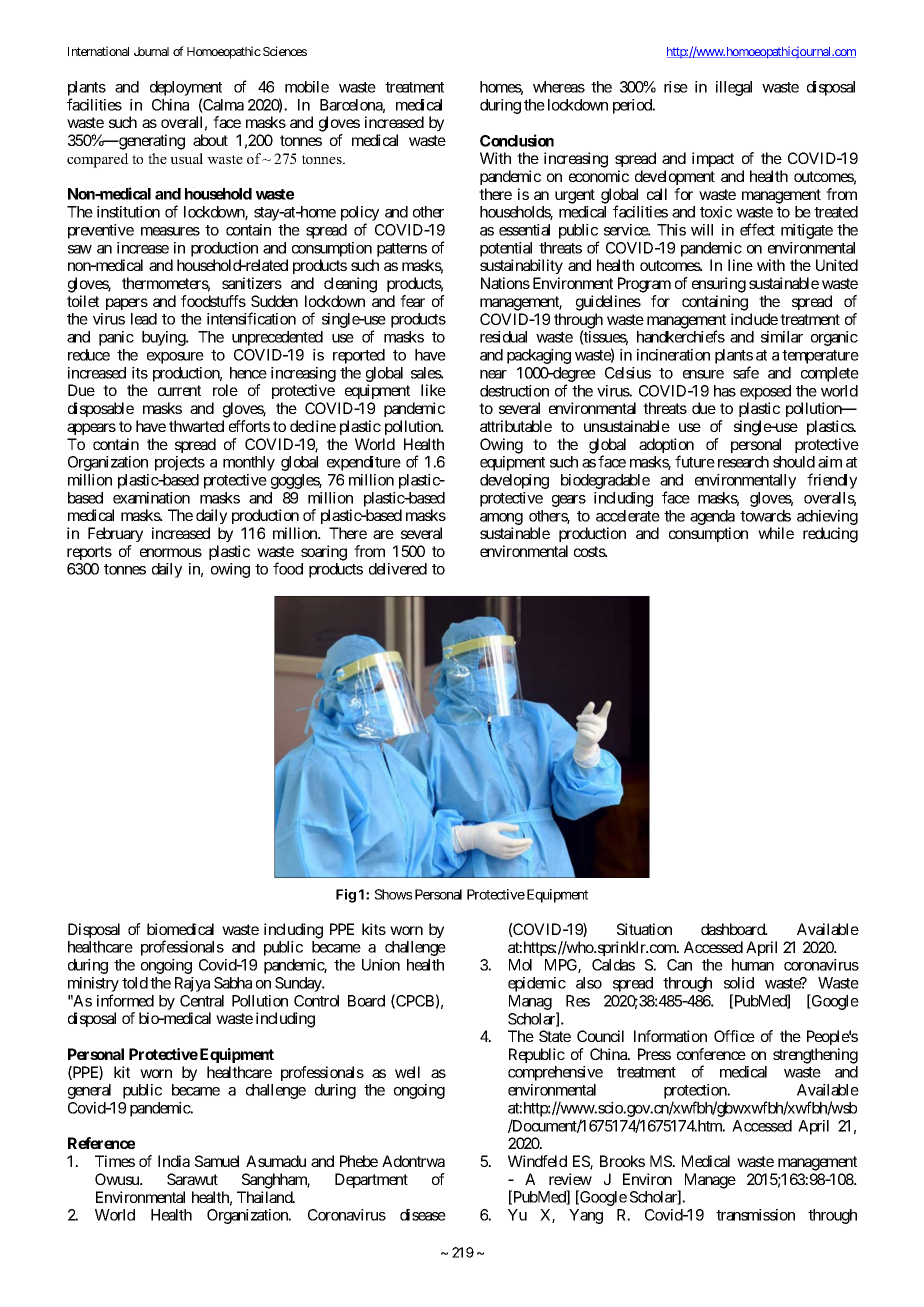 Image resolution: width=924 pixels, height=1307 pixels. Describe the element at coordinates (755, 1215) in the screenshot. I see `transmission` at that location.
